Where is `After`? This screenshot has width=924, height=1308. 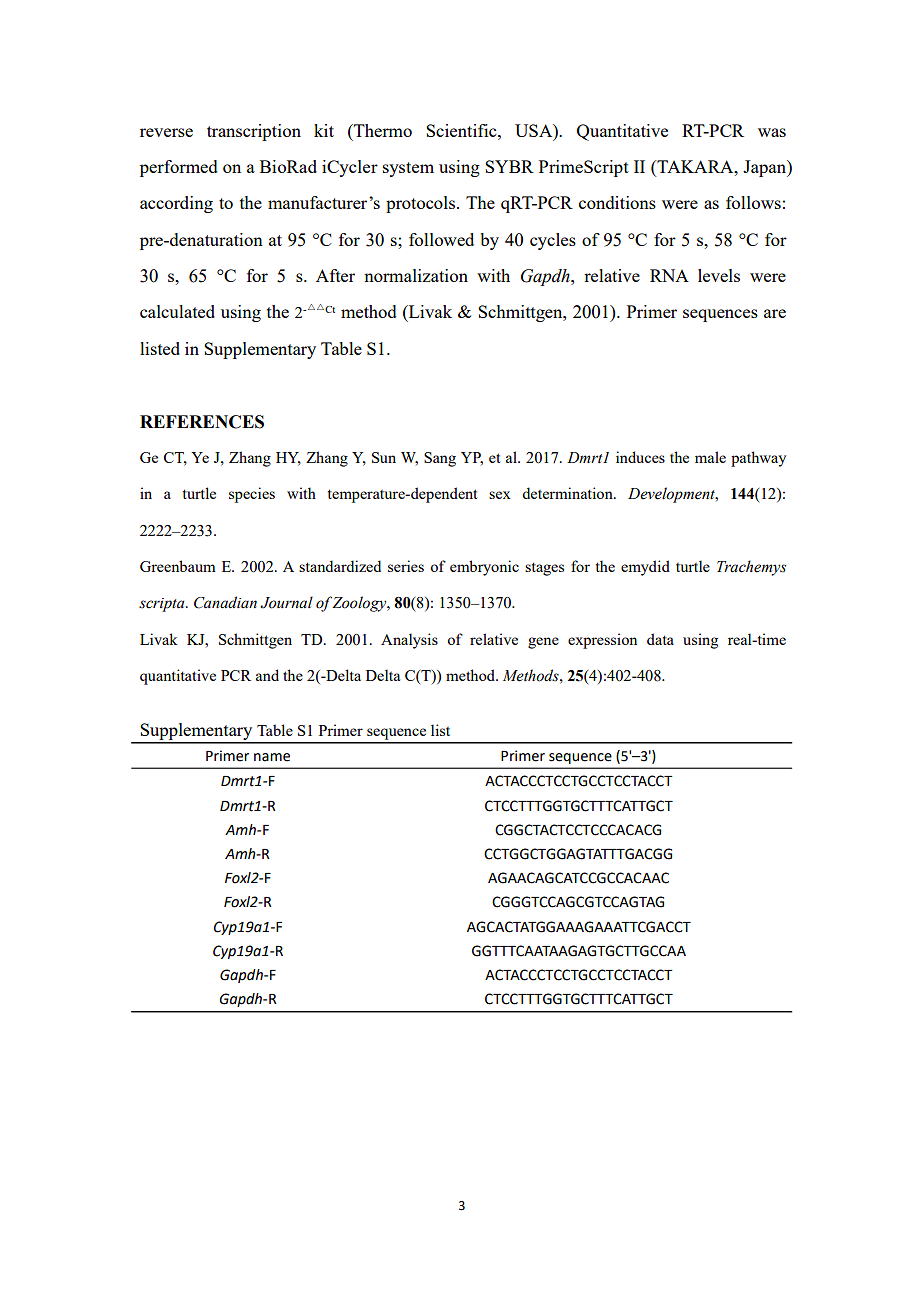 After is located at coordinates (335, 275).
